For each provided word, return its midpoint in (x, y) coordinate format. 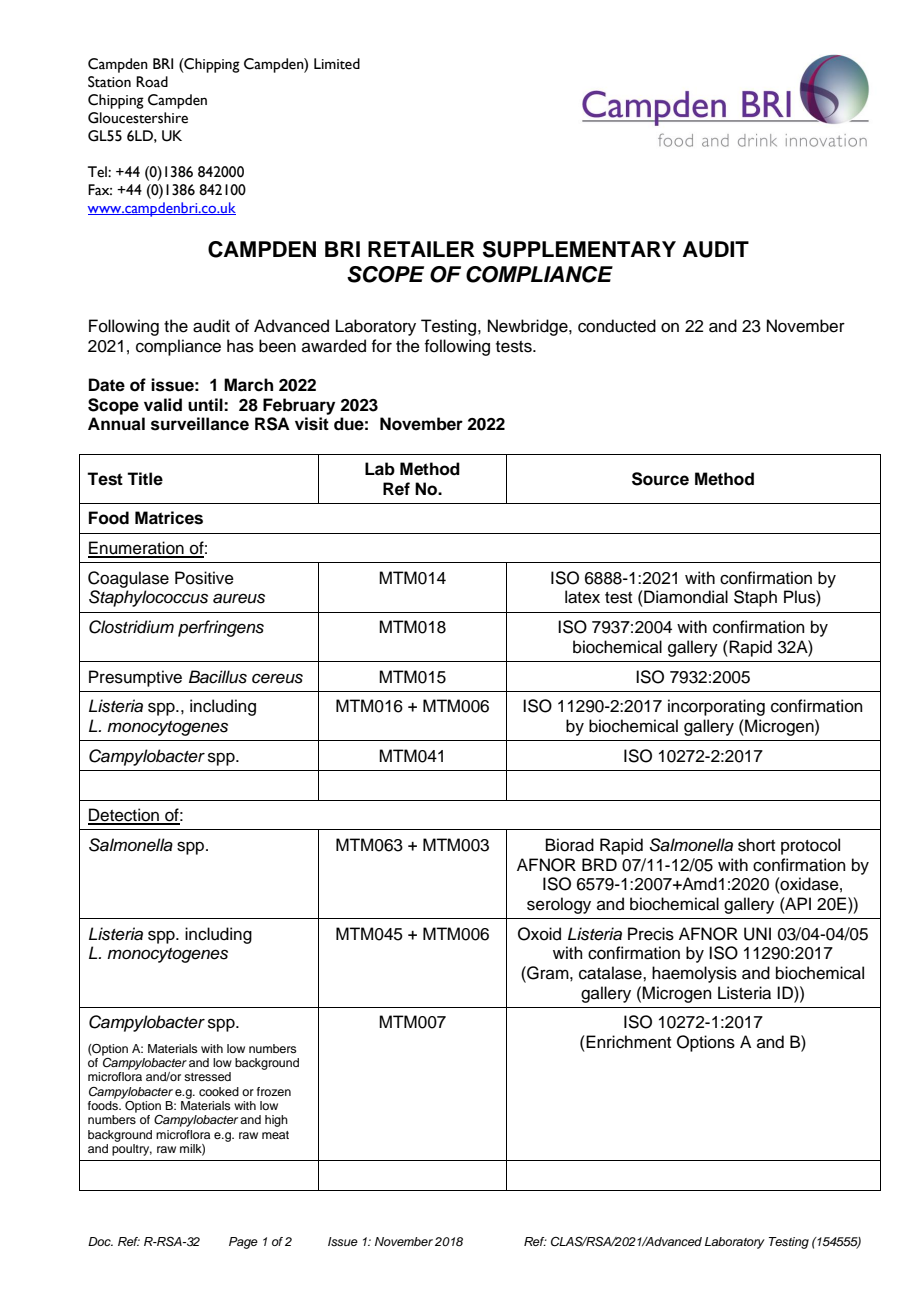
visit (312, 424)
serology (559, 905)
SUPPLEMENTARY (579, 249)
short (756, 845)
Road (152, 82)
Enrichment (627, 1042)
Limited (337, 64)
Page (243, 1243)
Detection (125, 816)
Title (145, 479)
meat (275, 1135)
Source (660, 479)
